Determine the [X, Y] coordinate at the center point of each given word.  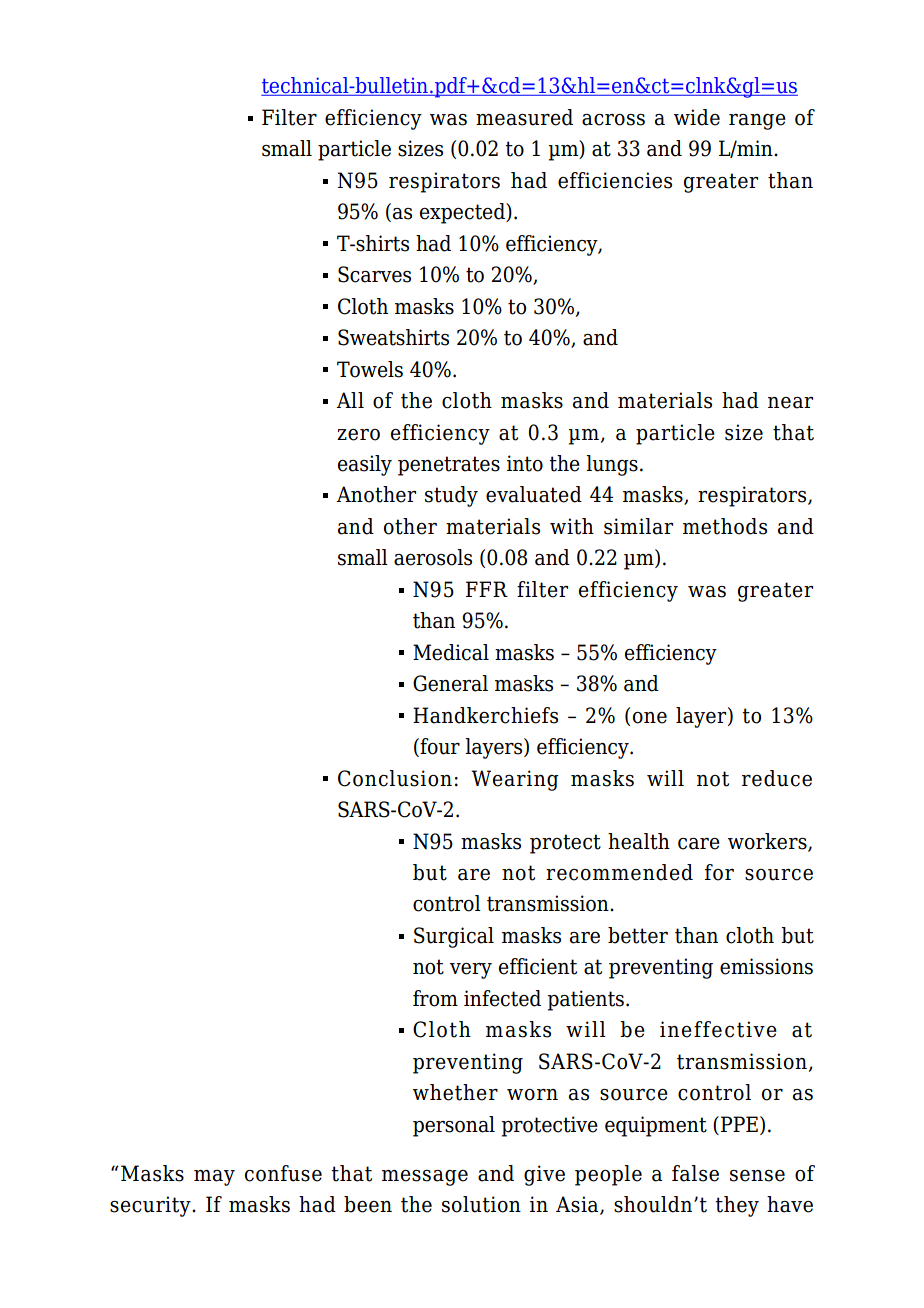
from [435, 998]
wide [697, 117]
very [471, 971]
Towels [370, 369]
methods [725, 526]
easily [365, 465]
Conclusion [395, 778]
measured [524, 117]
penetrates [449, 466]
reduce [777, 778]
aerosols [433, 557]
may [214, 1178]
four [439, 747]
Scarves [374, 274]
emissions [766, 966]
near [790, 403]
